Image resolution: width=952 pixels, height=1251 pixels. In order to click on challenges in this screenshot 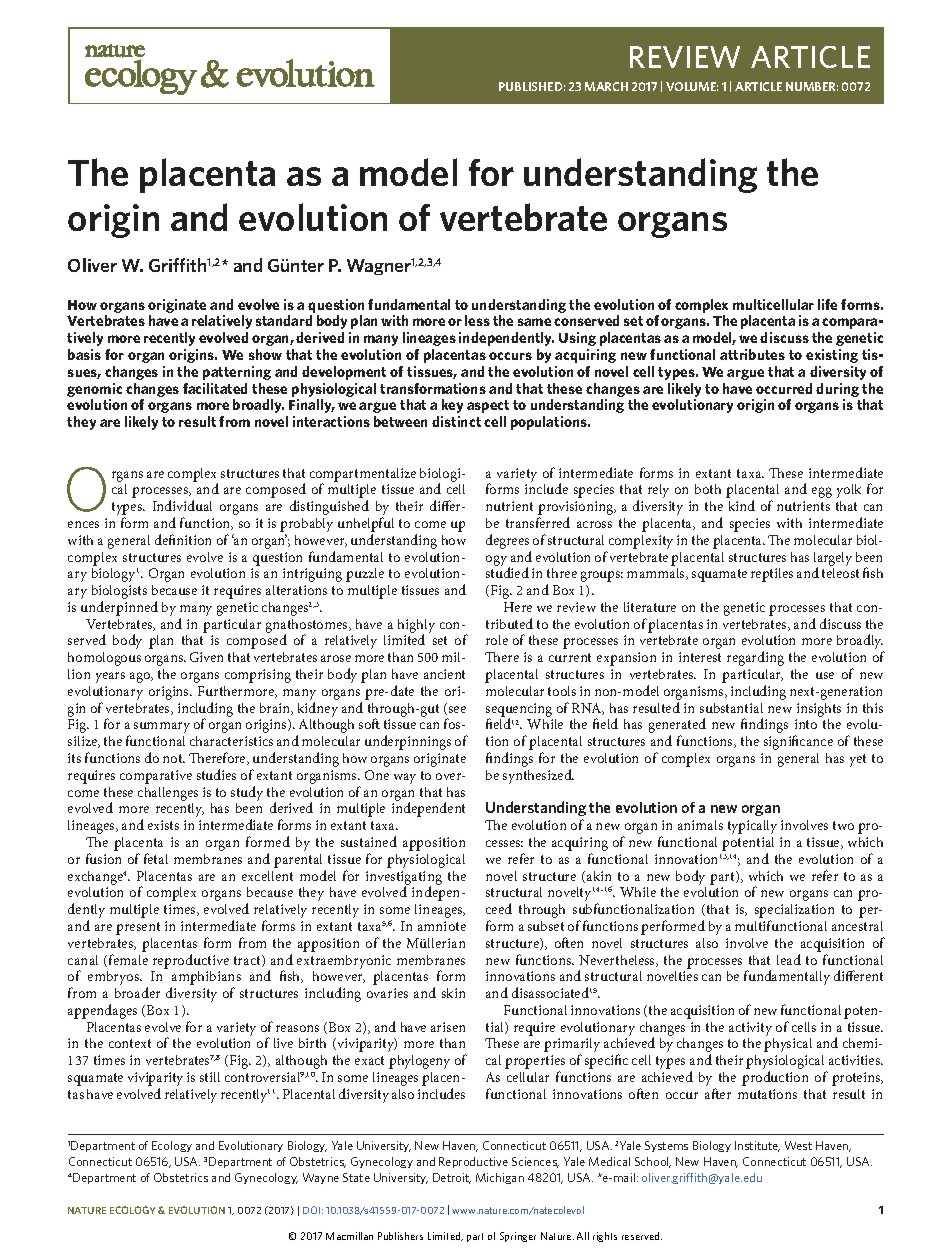, I will do `click(168, 794)`.
